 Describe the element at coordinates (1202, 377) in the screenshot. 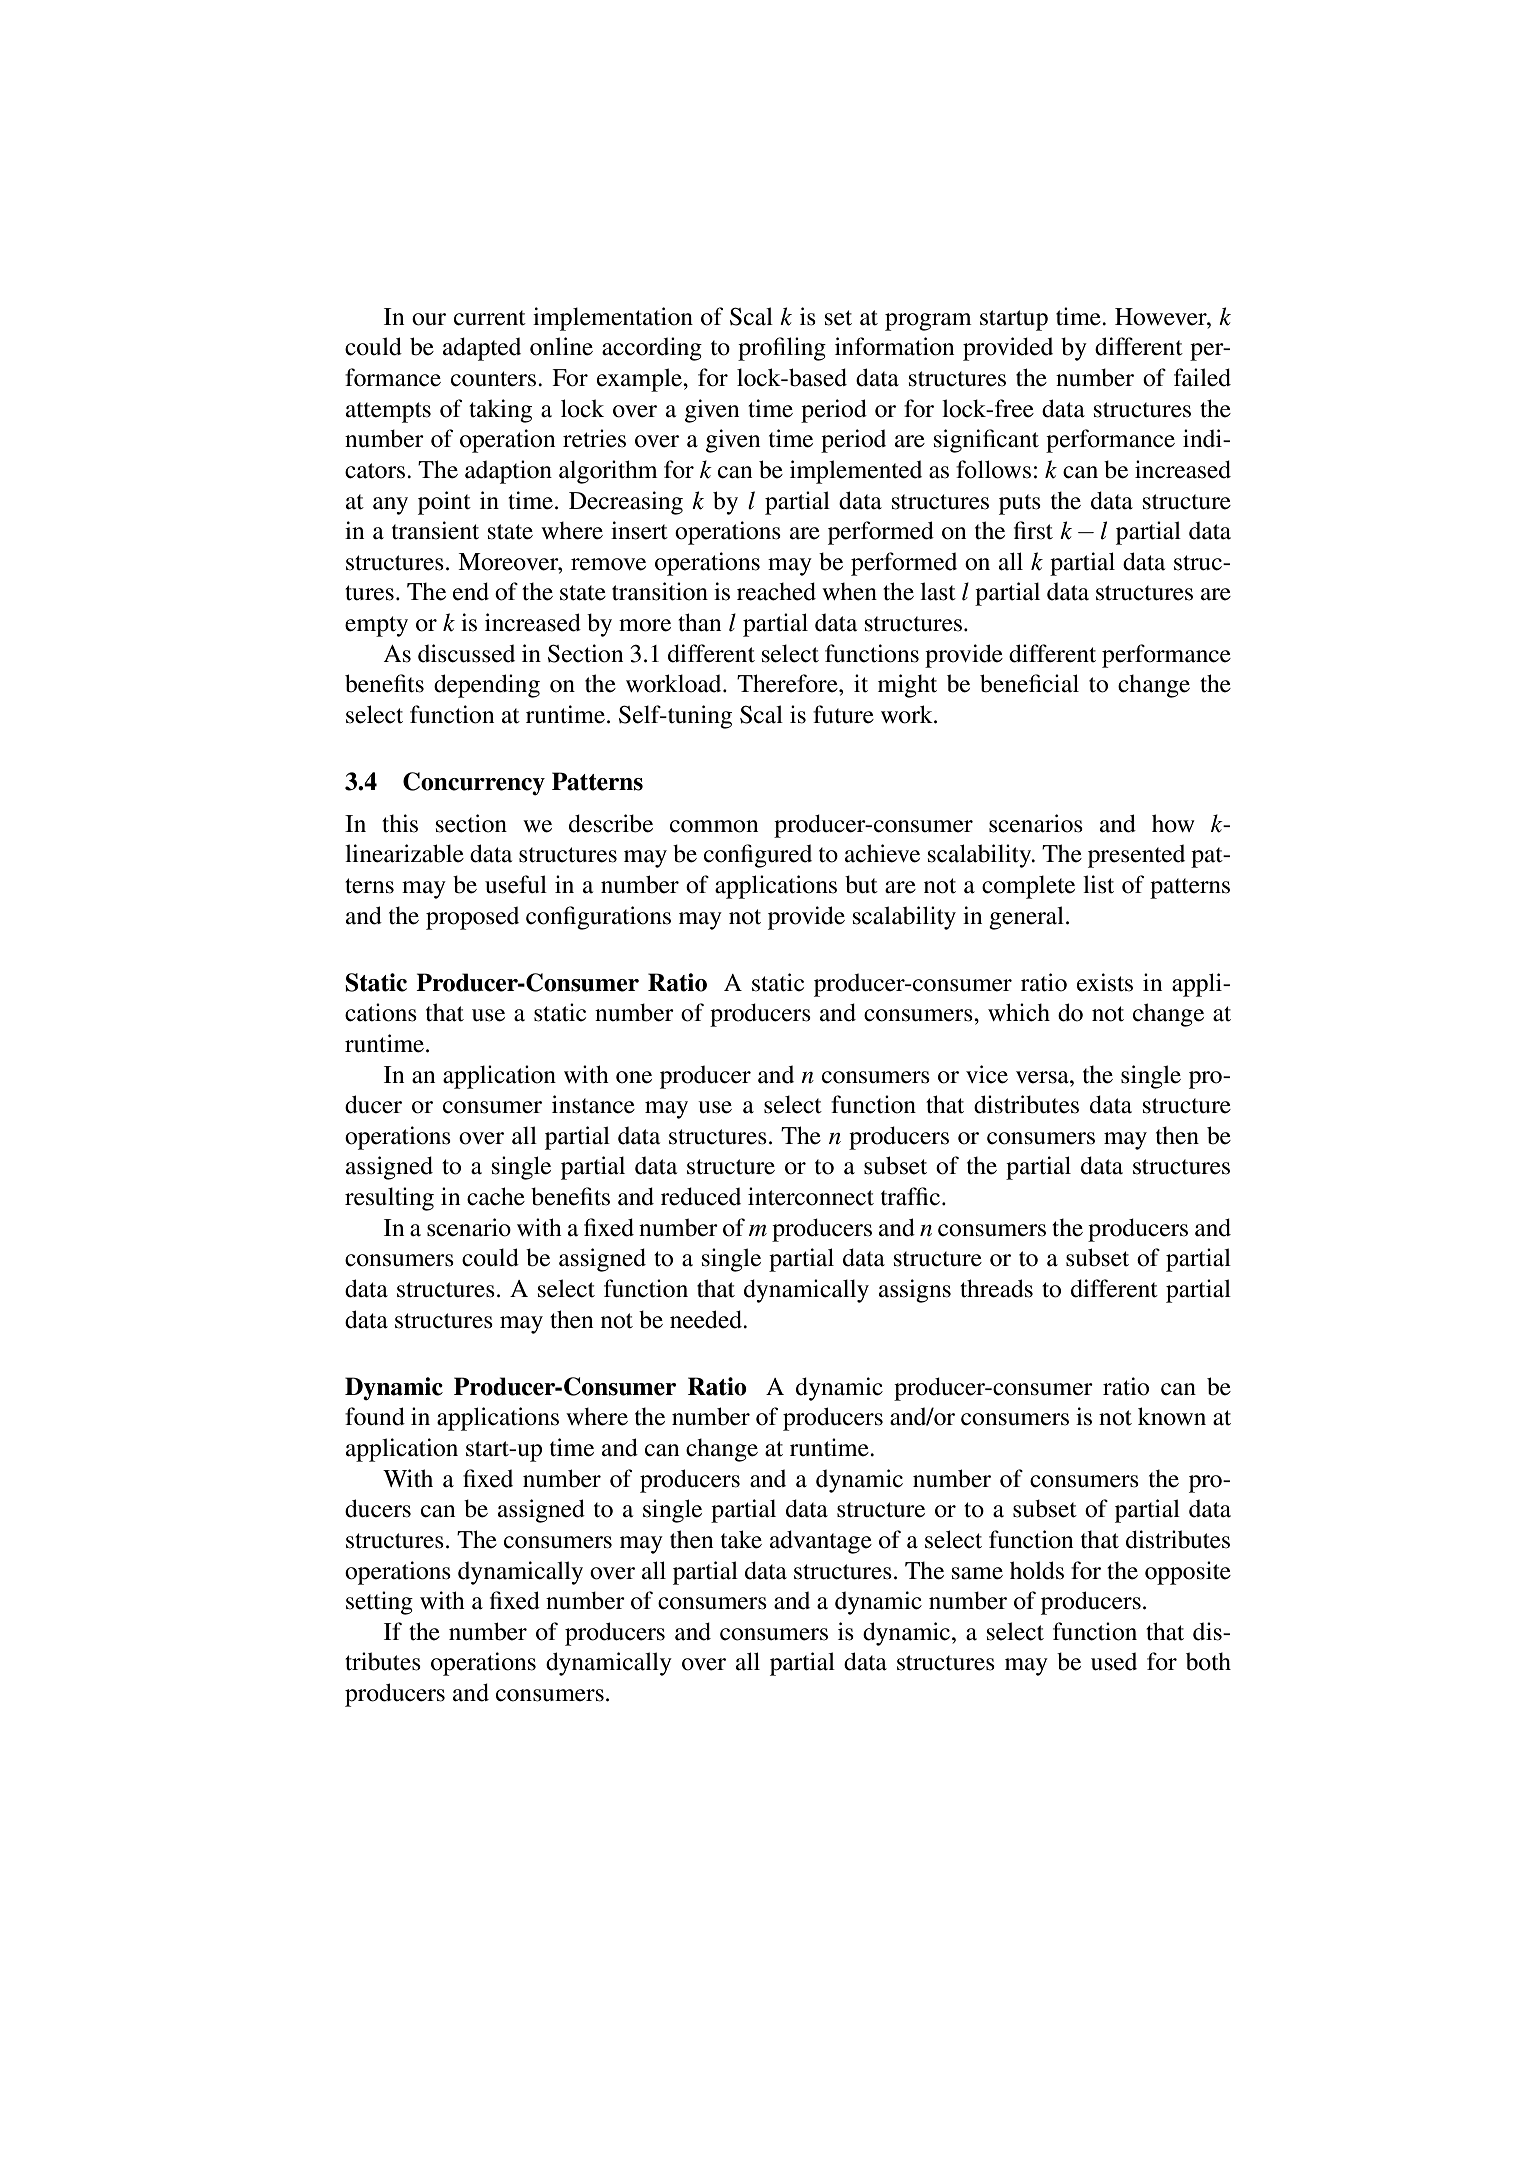

I see `failed` at that location.
